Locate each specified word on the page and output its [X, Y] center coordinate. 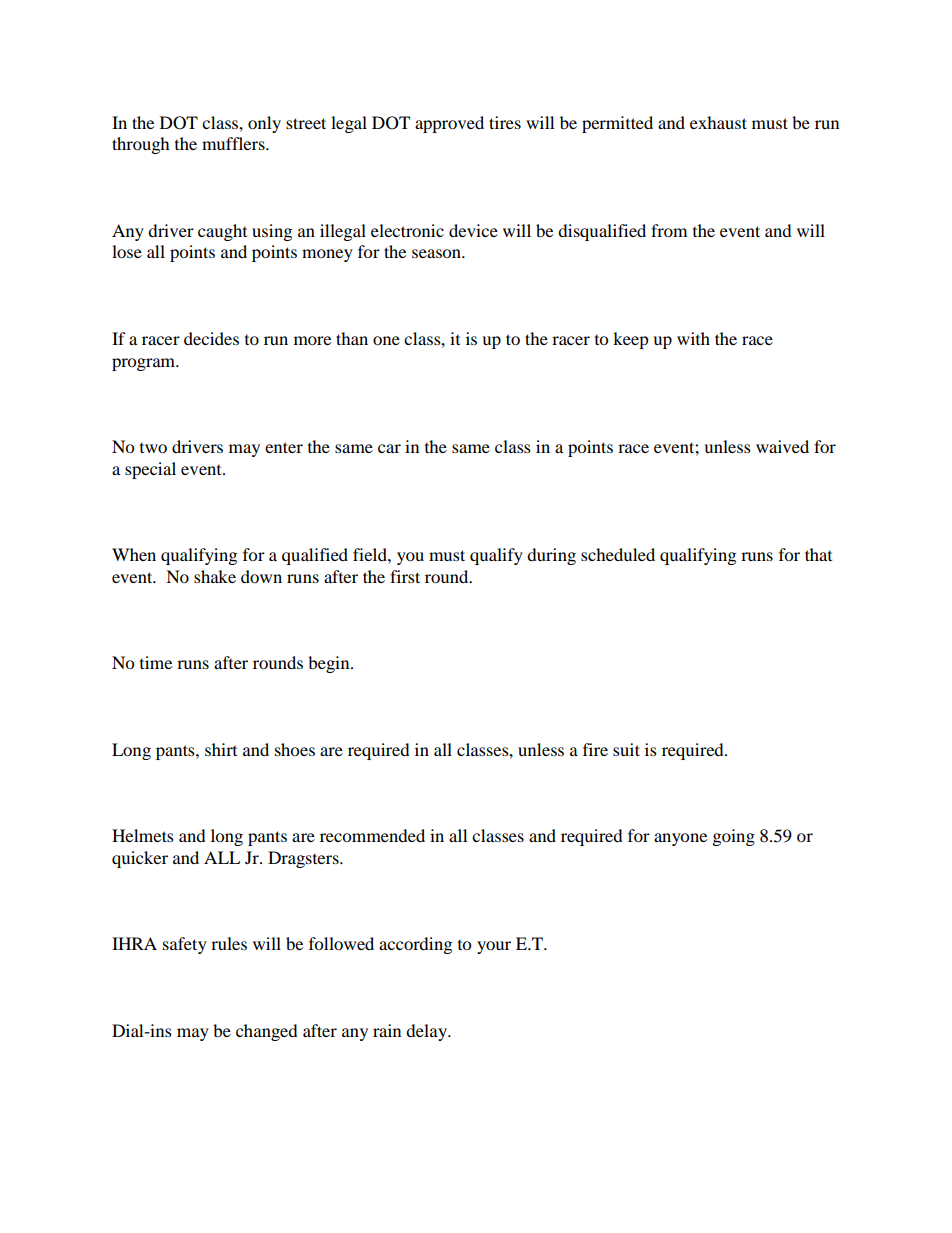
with [693, 338]
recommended [372, 835]
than [352, 338]
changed [267, 1032]
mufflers [234, 143]
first [405, 576]
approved [449, 124]
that [818, 554]
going [734, 837]
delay [427, 1032]
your [494, 947]
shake [215, 576]
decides [211, 338]
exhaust [718, 122]
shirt [221, 749]
